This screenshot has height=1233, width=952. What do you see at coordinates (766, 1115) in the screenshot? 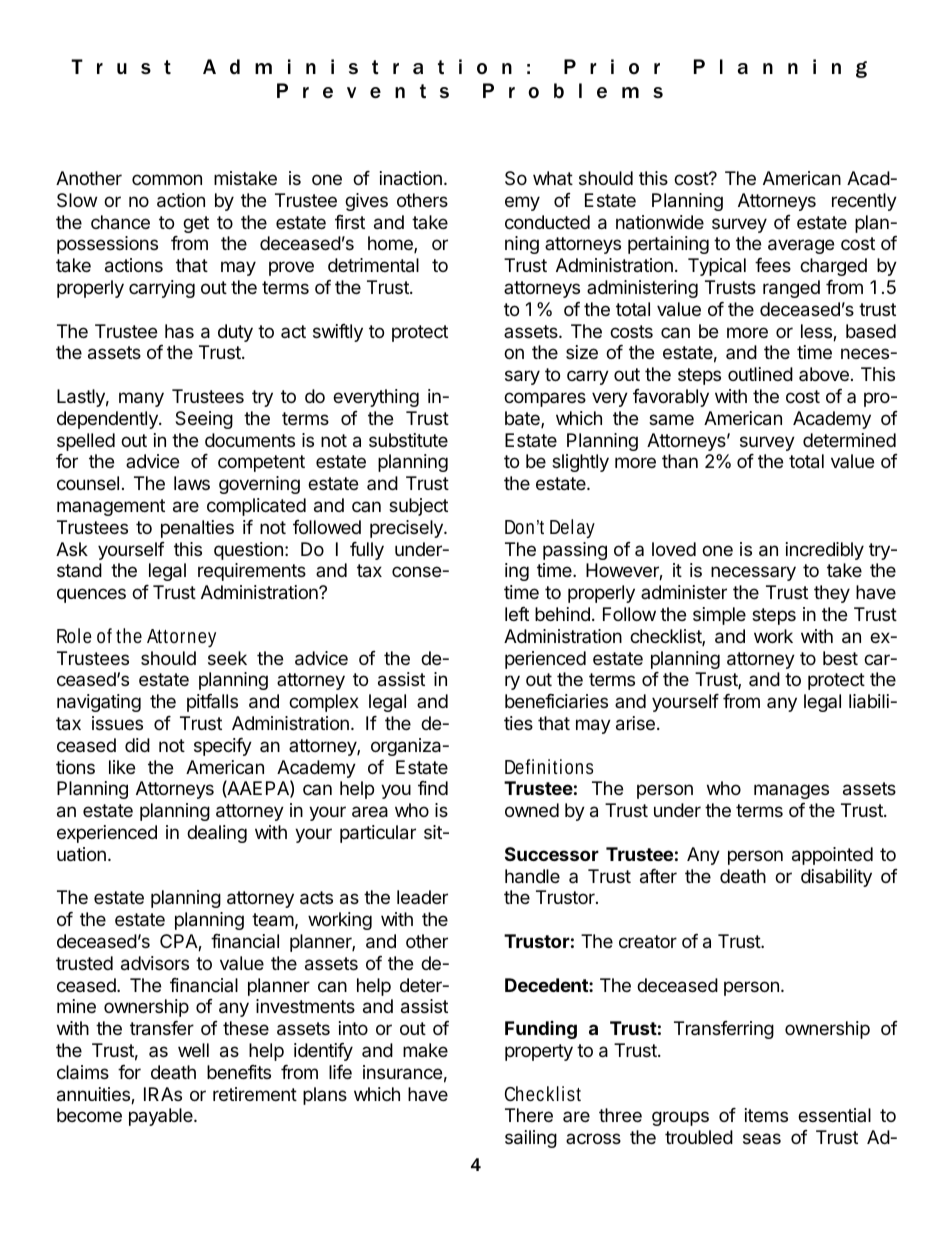
I see `items` at bounding box center [766, 1115].
